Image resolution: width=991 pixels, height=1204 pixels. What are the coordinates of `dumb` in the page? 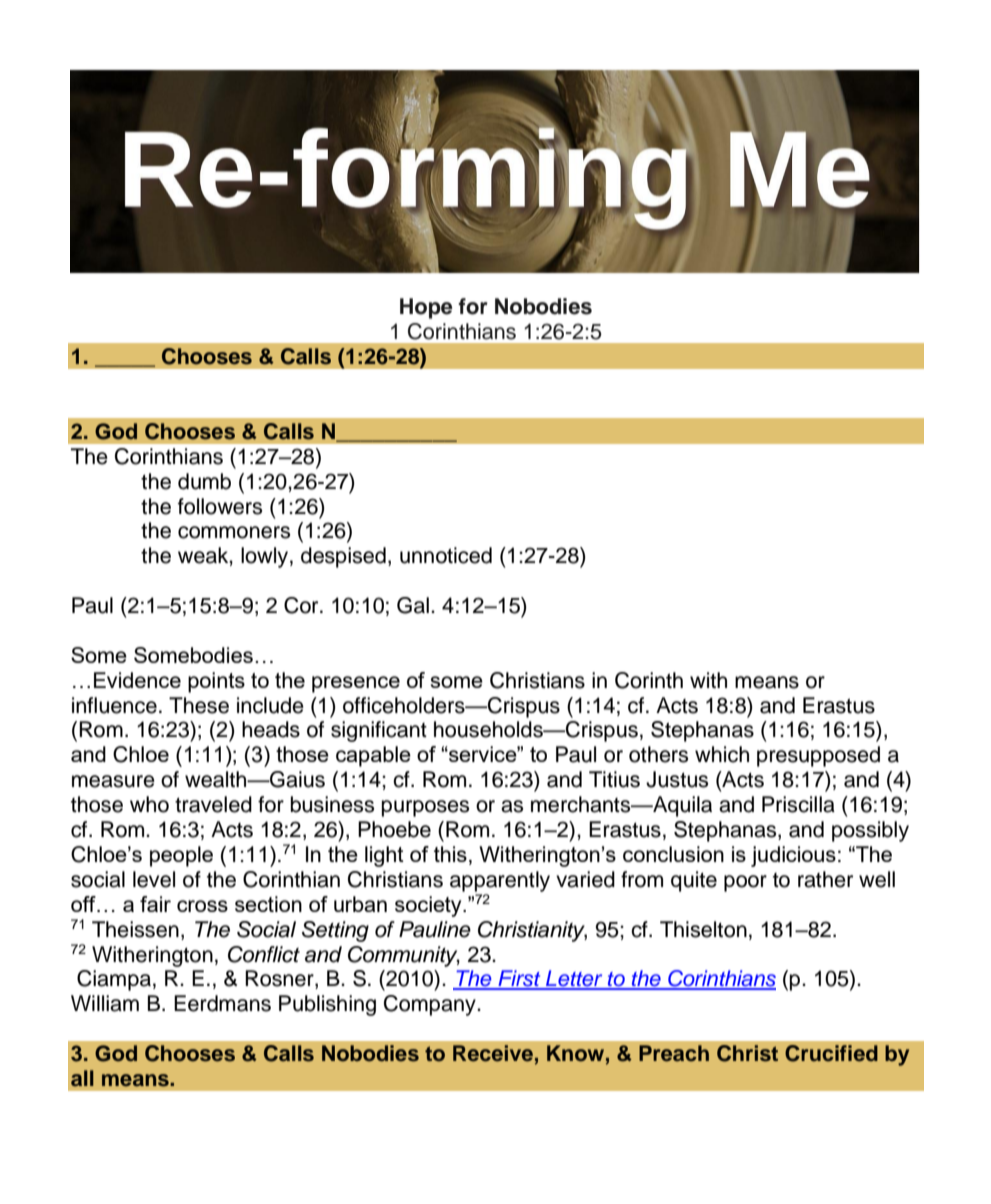 It's located at (204, 481).
